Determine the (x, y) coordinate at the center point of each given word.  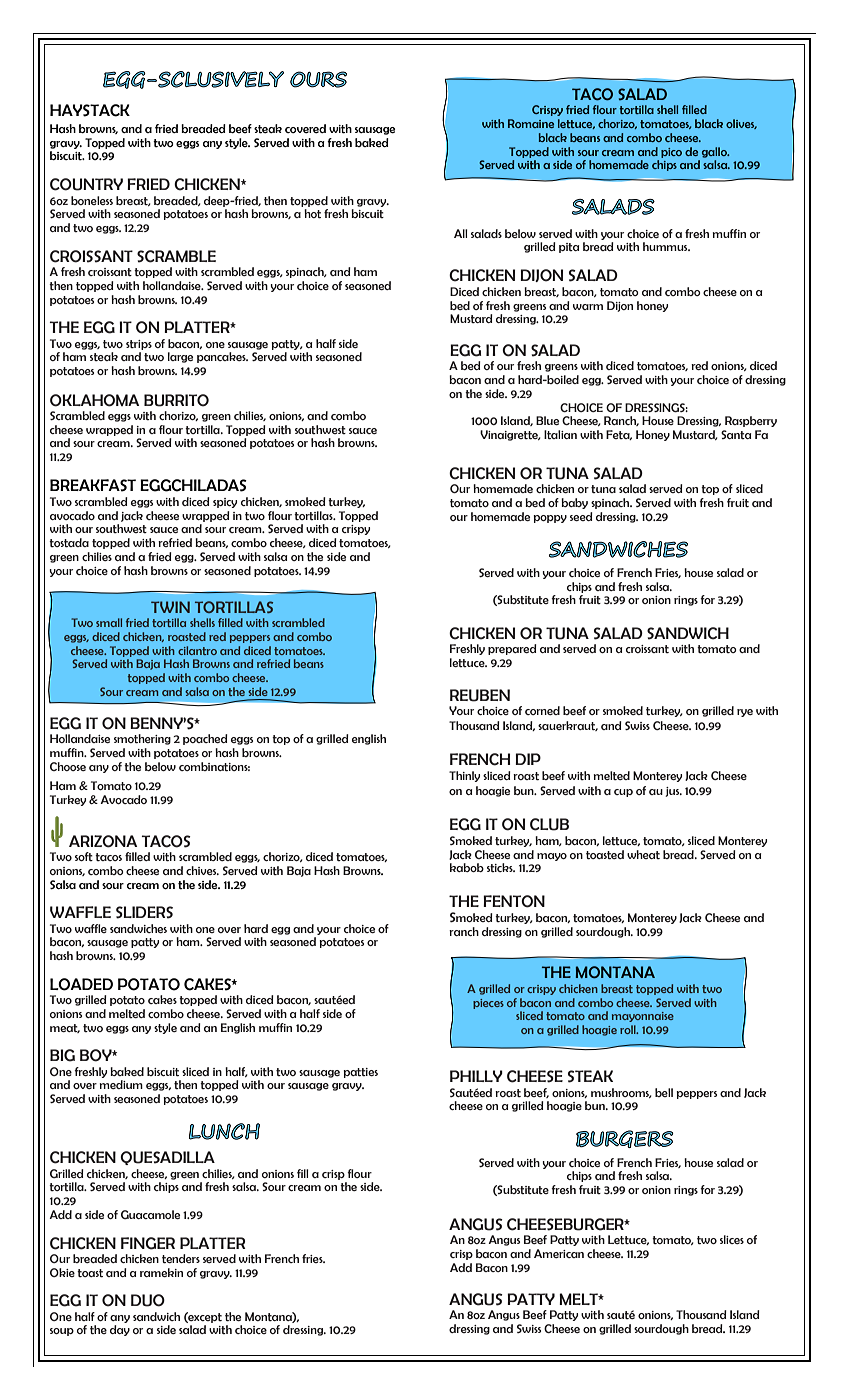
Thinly (464, 776)
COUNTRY (86, 184)
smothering (142, 739)
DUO (148, 1300)
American (559, 1253)
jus (673, 792)
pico (671, 153)
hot (312, 214)
